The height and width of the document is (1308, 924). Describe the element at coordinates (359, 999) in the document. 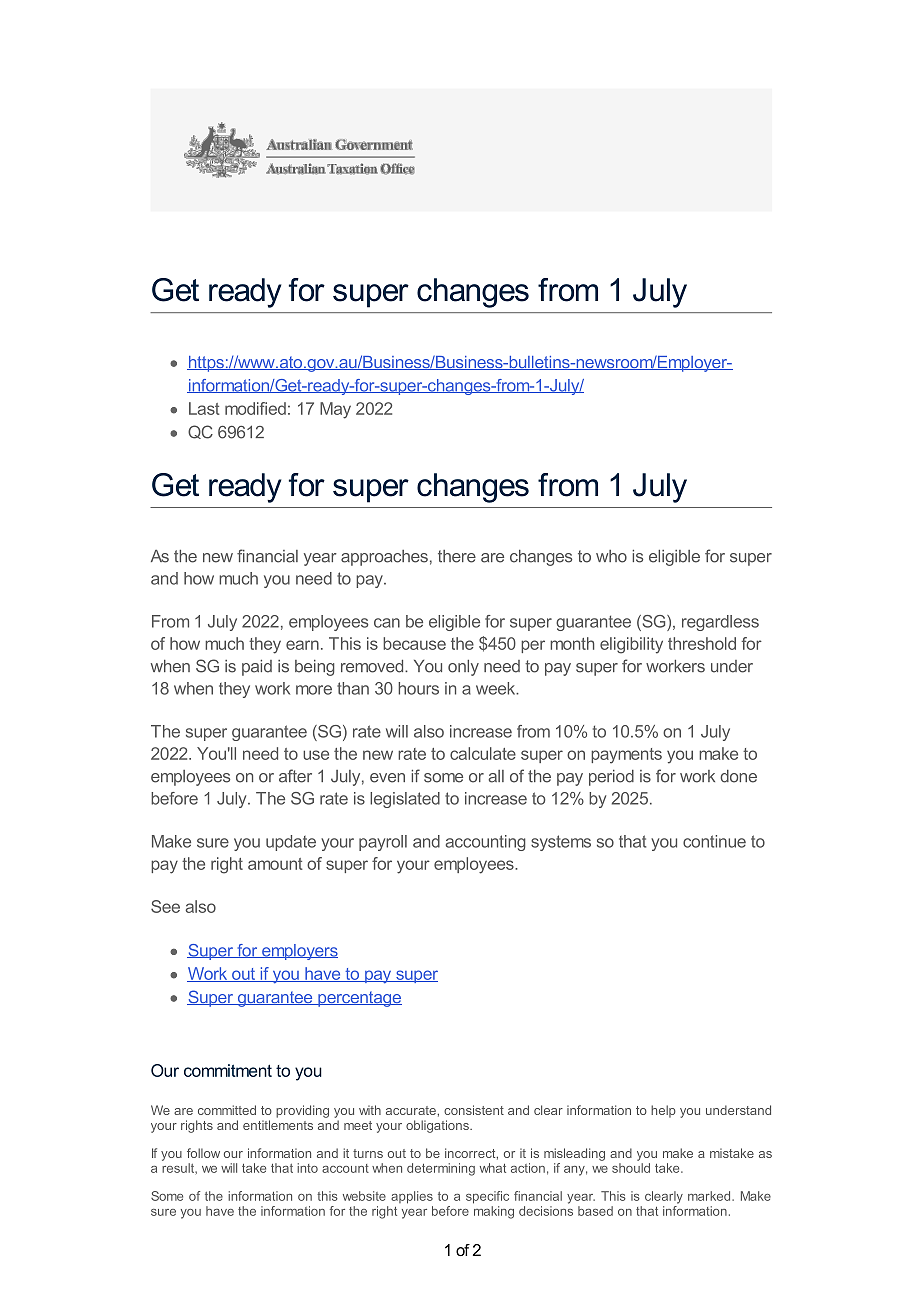

I see `percentage` at that location.
